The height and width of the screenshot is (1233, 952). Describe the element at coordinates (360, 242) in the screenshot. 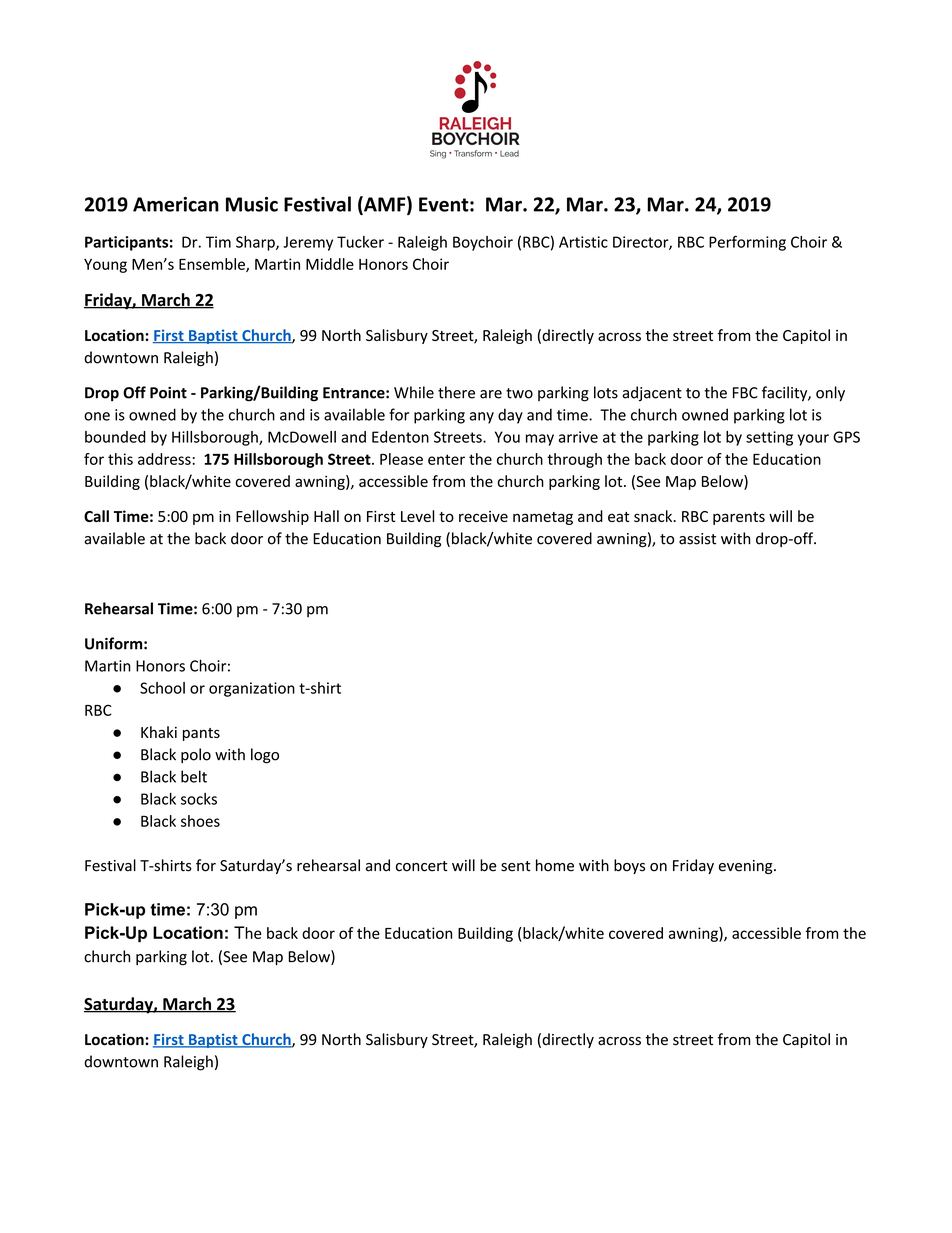

I see `Tucker` at that location.
